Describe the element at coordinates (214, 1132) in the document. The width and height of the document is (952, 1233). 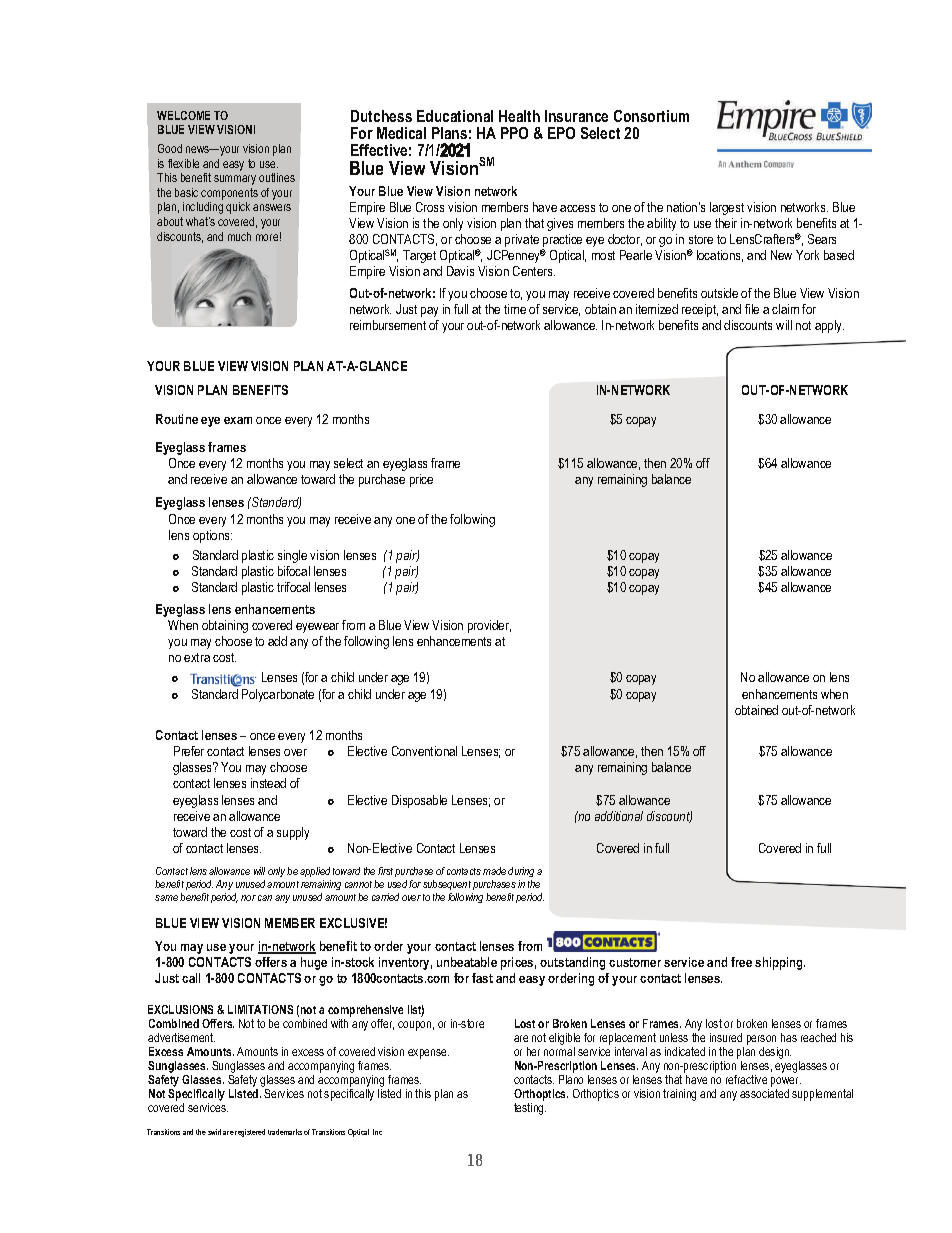
I see `swirl` at that location.
